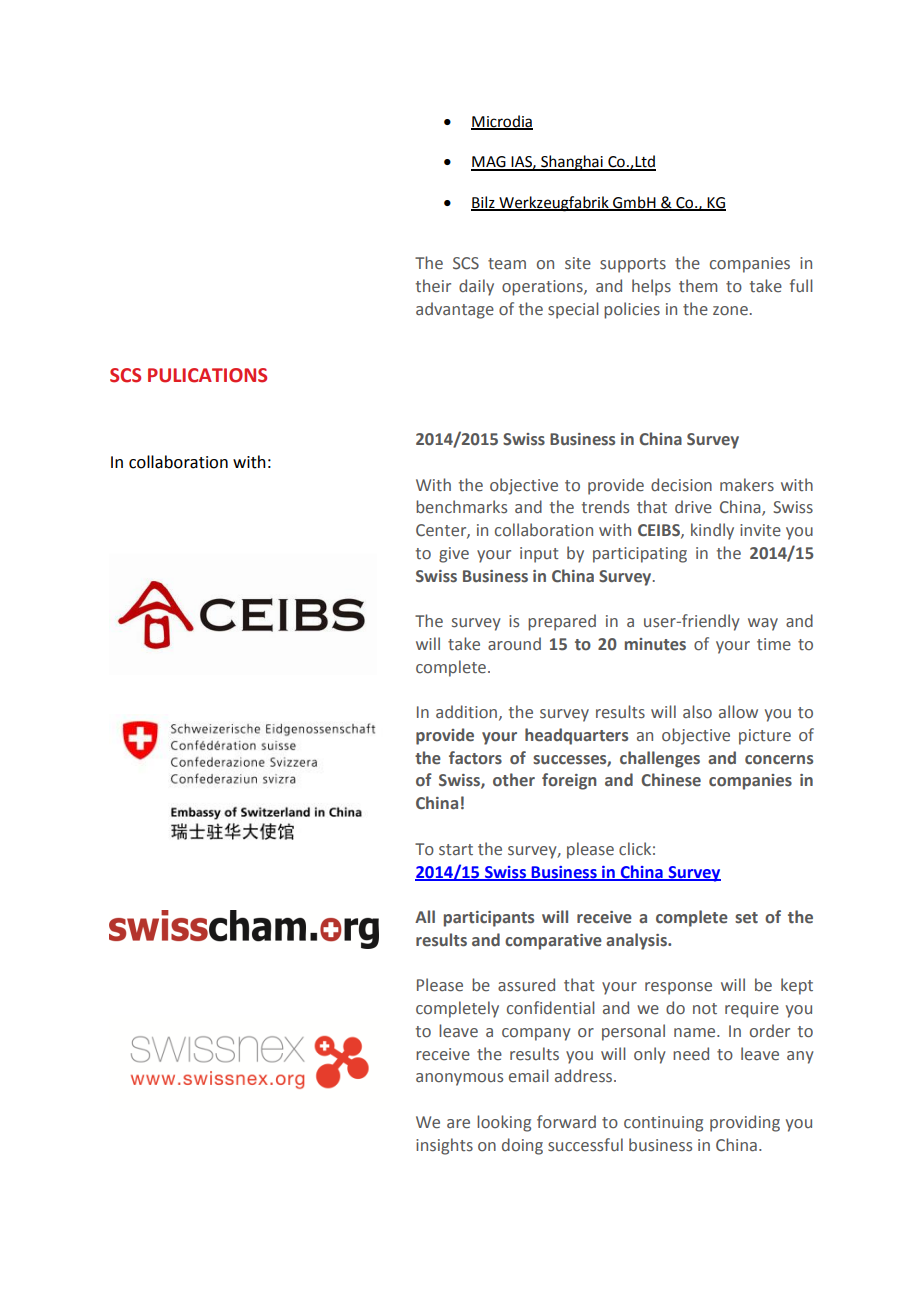 This image has height=1308, width=924. I want to click on MAG, so click(489, 163).
